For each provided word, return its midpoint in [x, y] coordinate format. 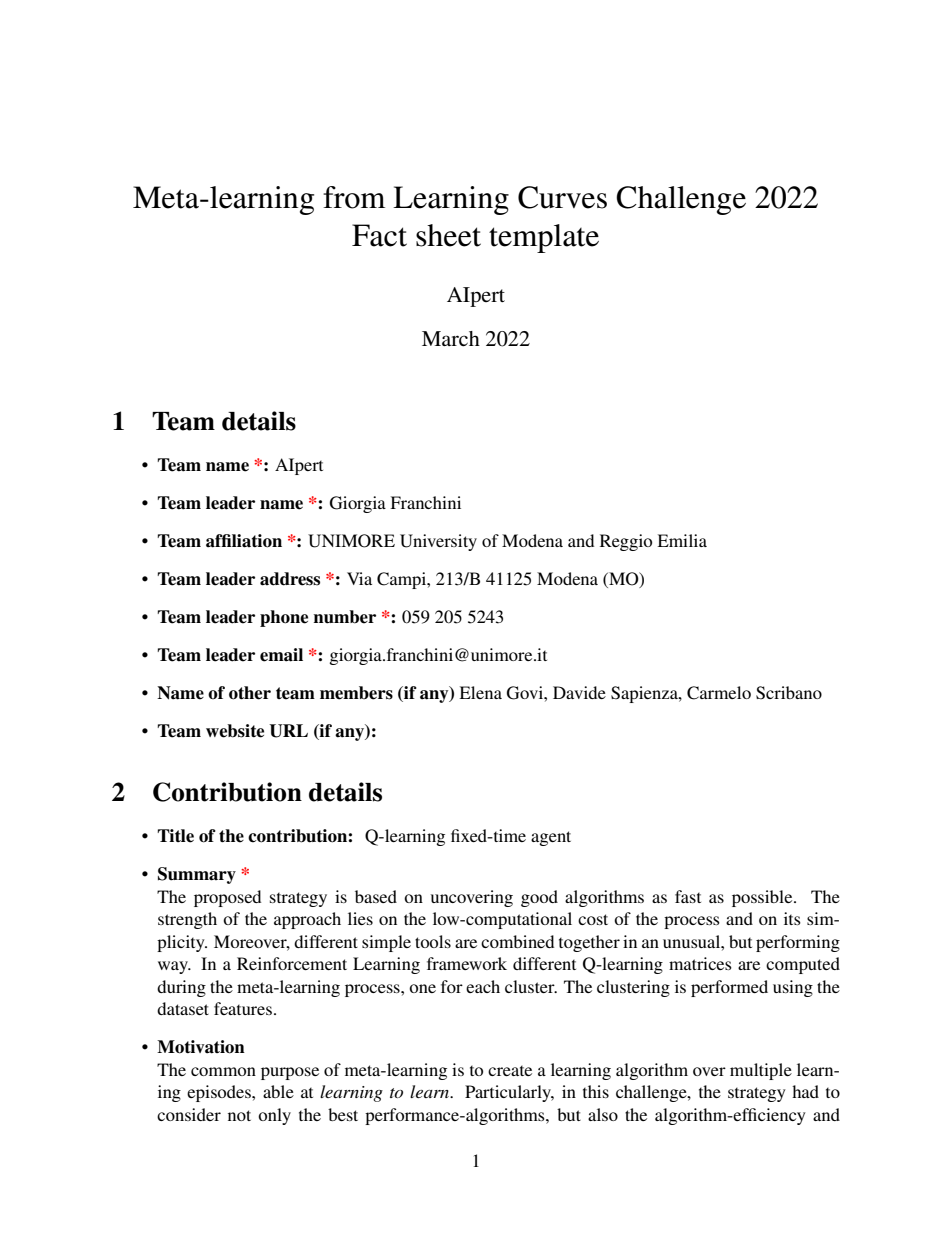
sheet [448, 235]
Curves [562, 197]
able [278, 1091]
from [354, 197]
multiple [761, 1071]
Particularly [509, 1093]
